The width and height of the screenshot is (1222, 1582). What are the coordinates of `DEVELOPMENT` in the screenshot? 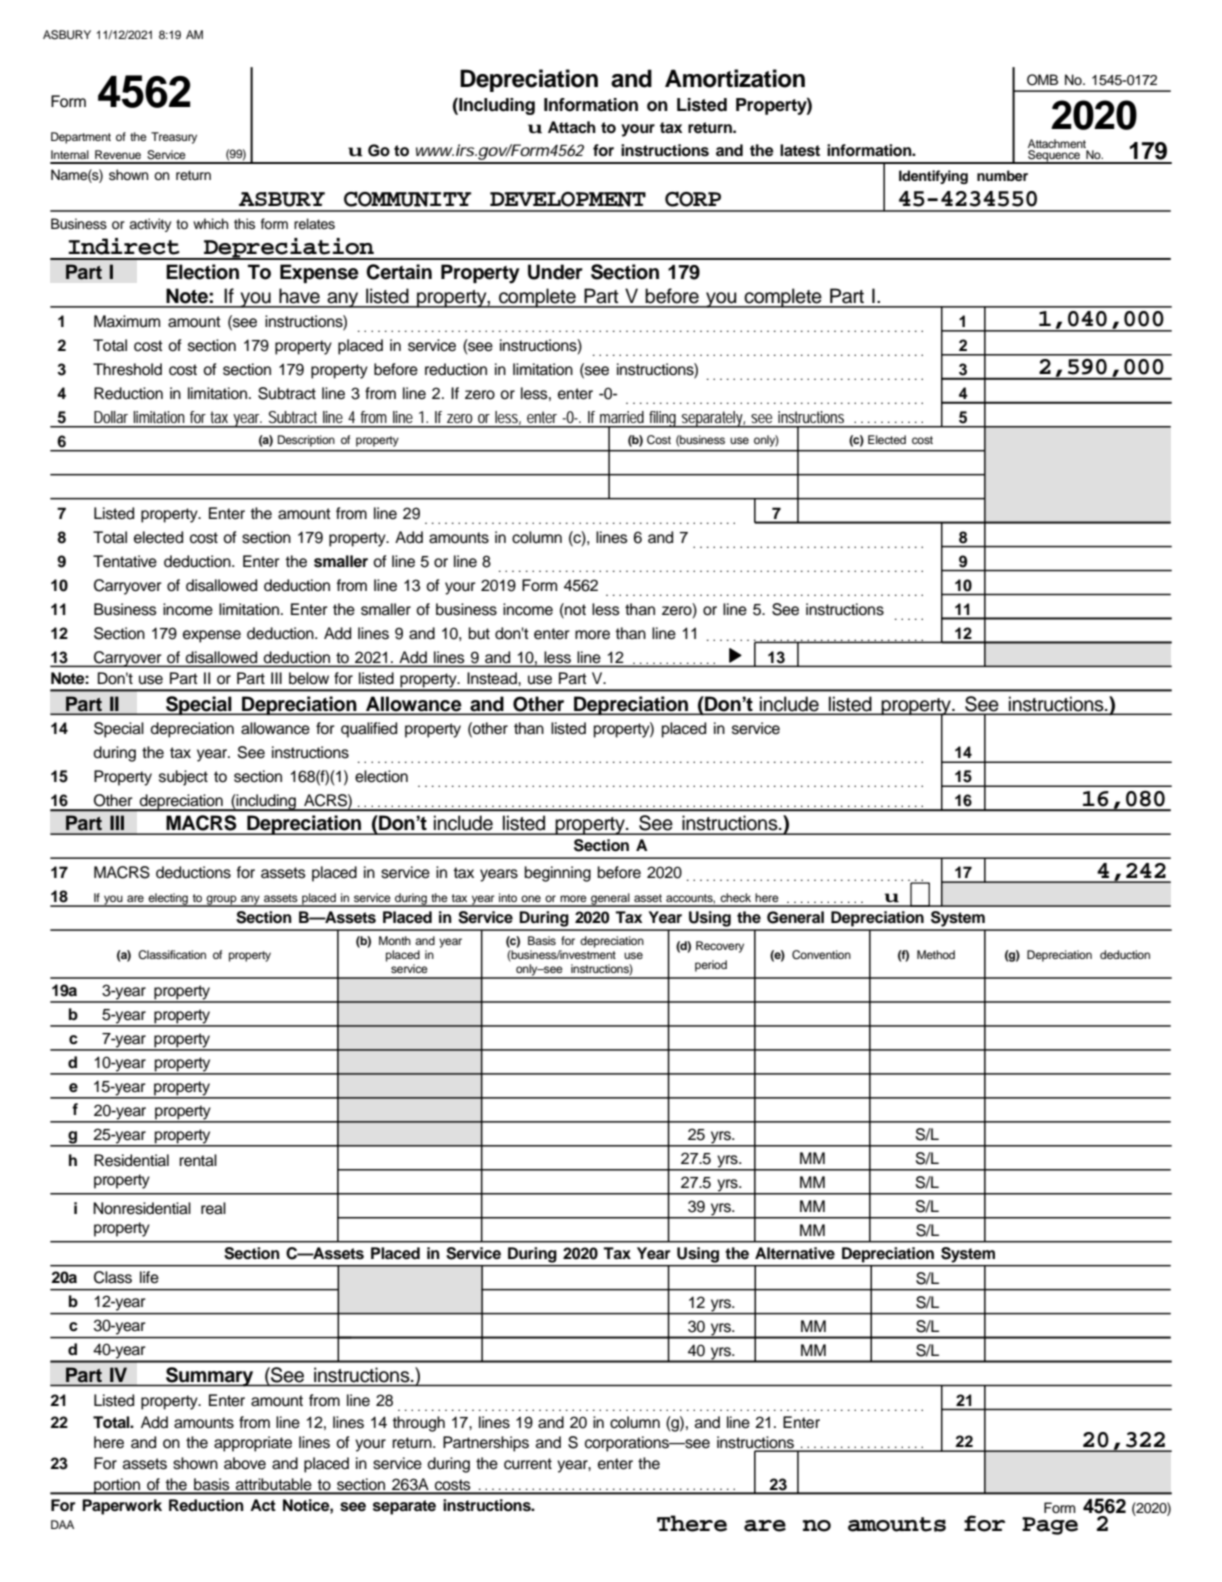 It's located at (568, 199).
